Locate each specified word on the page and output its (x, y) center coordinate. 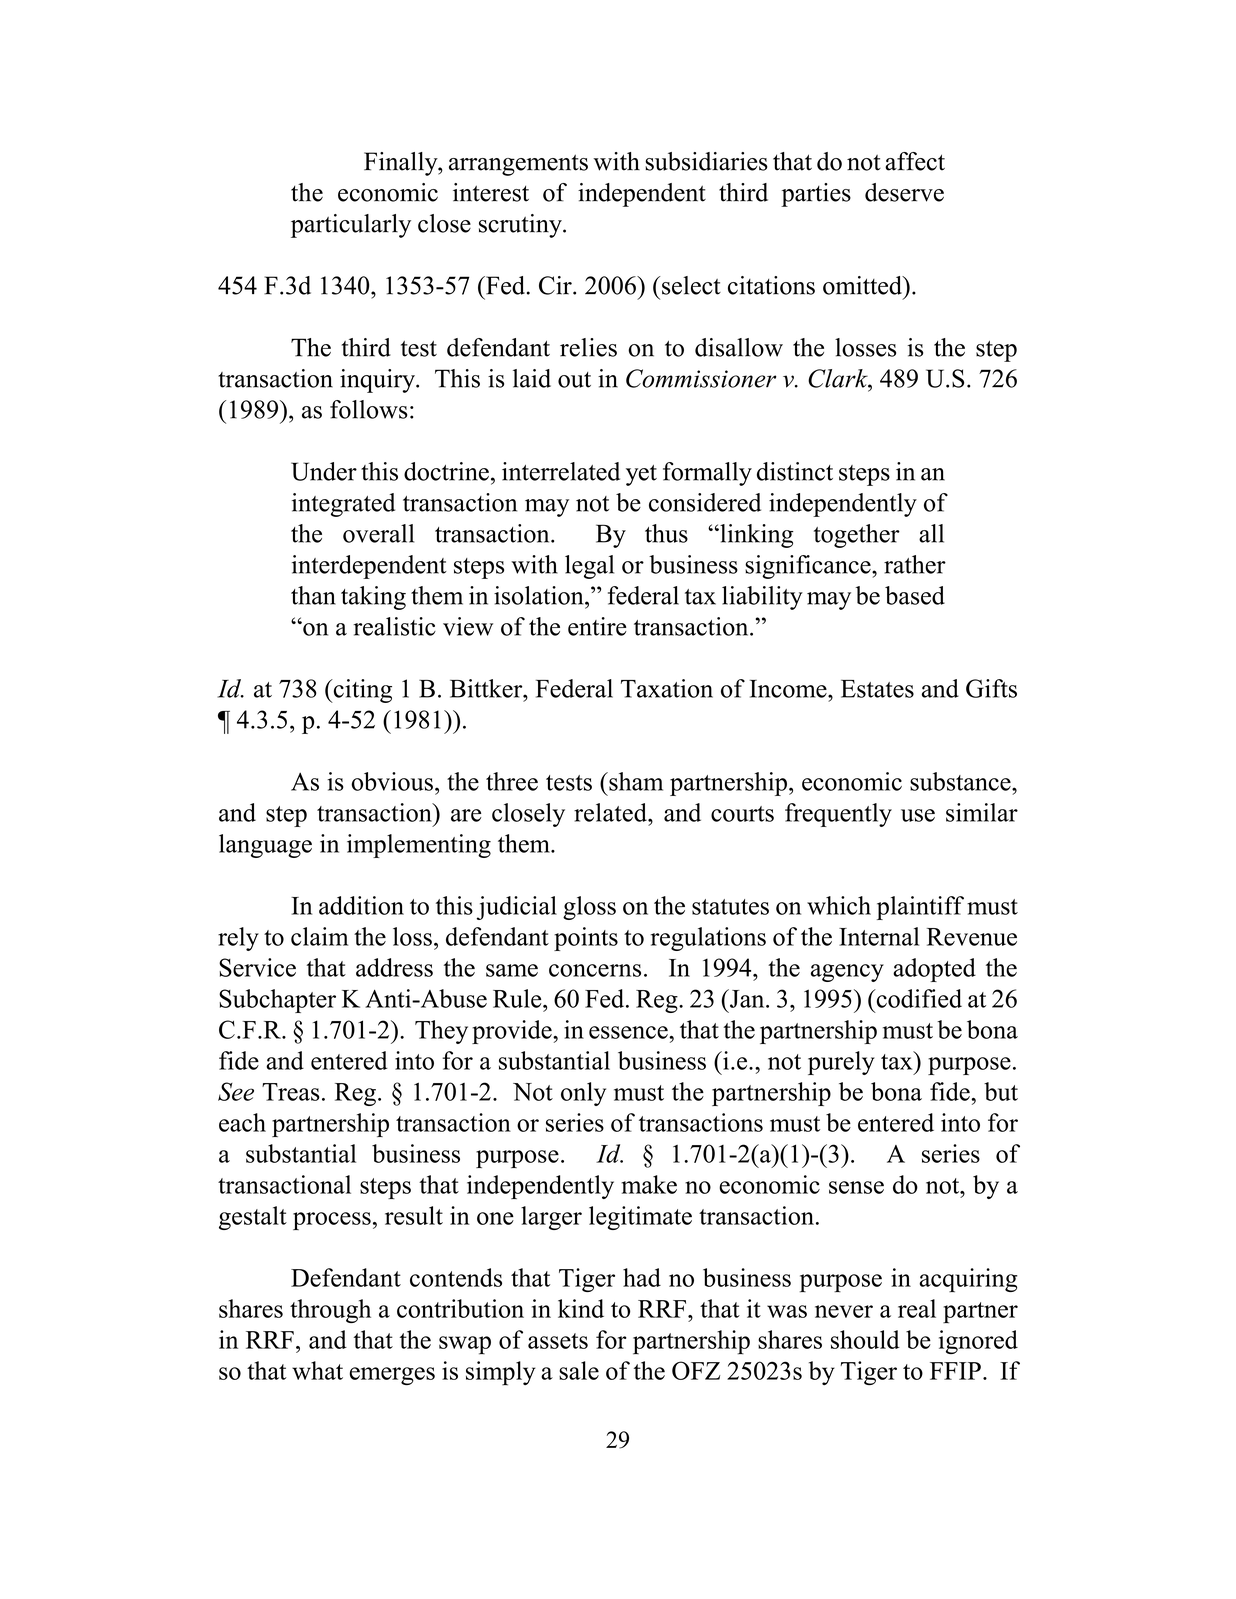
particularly (351, 226)
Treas (291, 1092)
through (330, 1311)
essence (629, 1032)
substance (961, 781)
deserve (904, 192)
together (857, 536)
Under (324, 471)
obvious (392, 781)
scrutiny (521, 226)
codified (918, 998)
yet (641, 475)
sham (635, 781)
